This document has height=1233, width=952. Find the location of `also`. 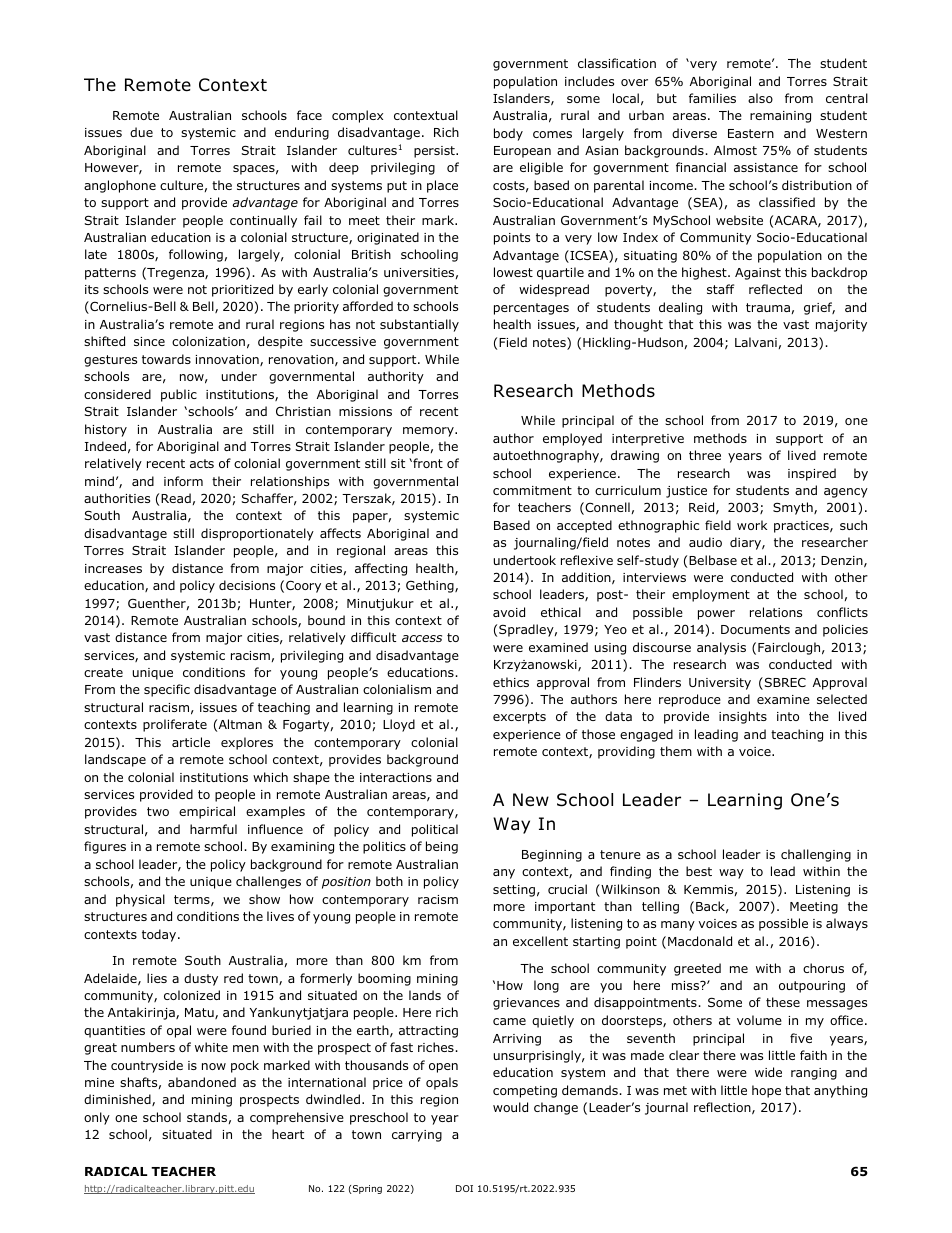

also is located at coordinates (760, 98).
